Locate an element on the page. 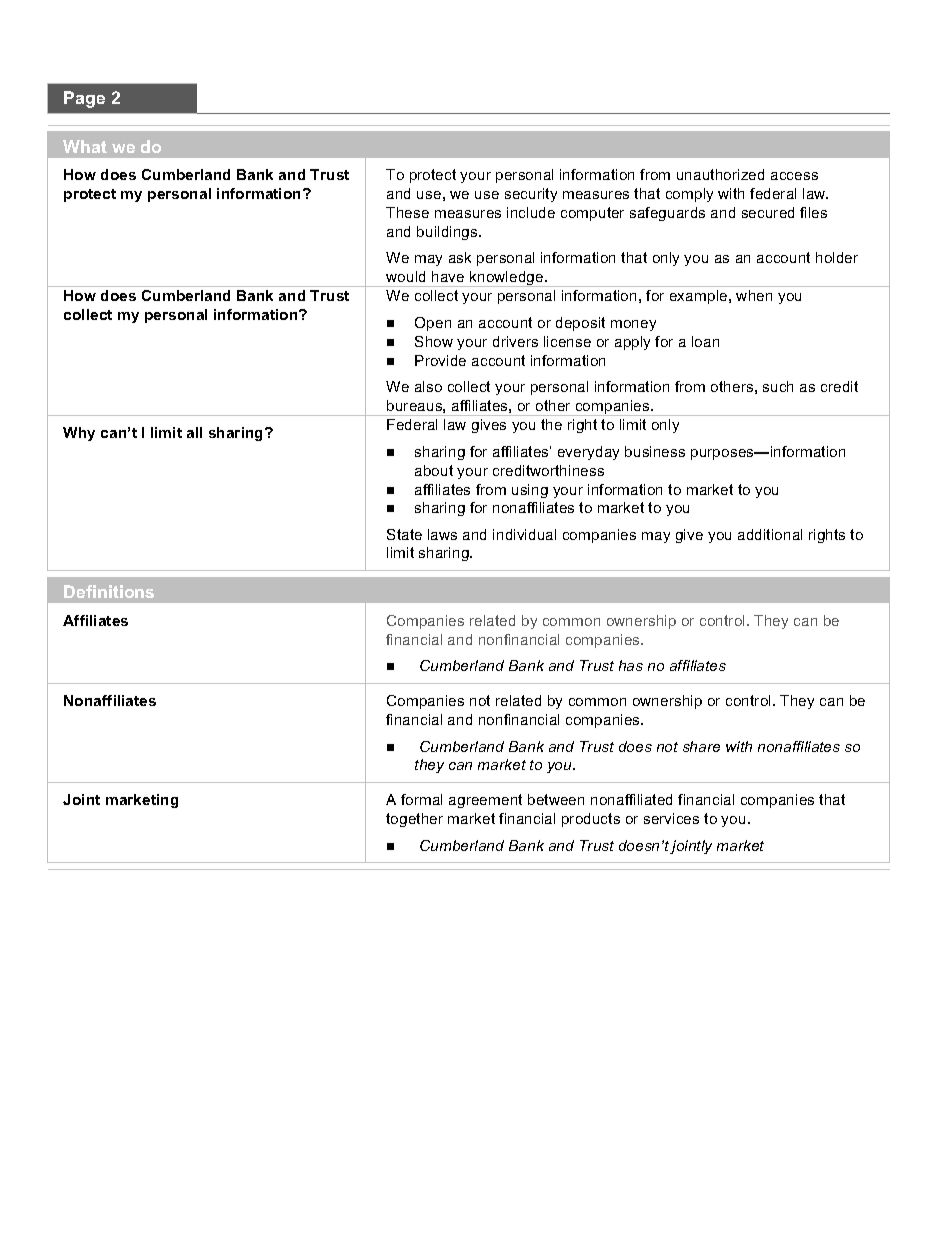 This page has height=1233, width=952. all is located at coordinates (194, 432).
